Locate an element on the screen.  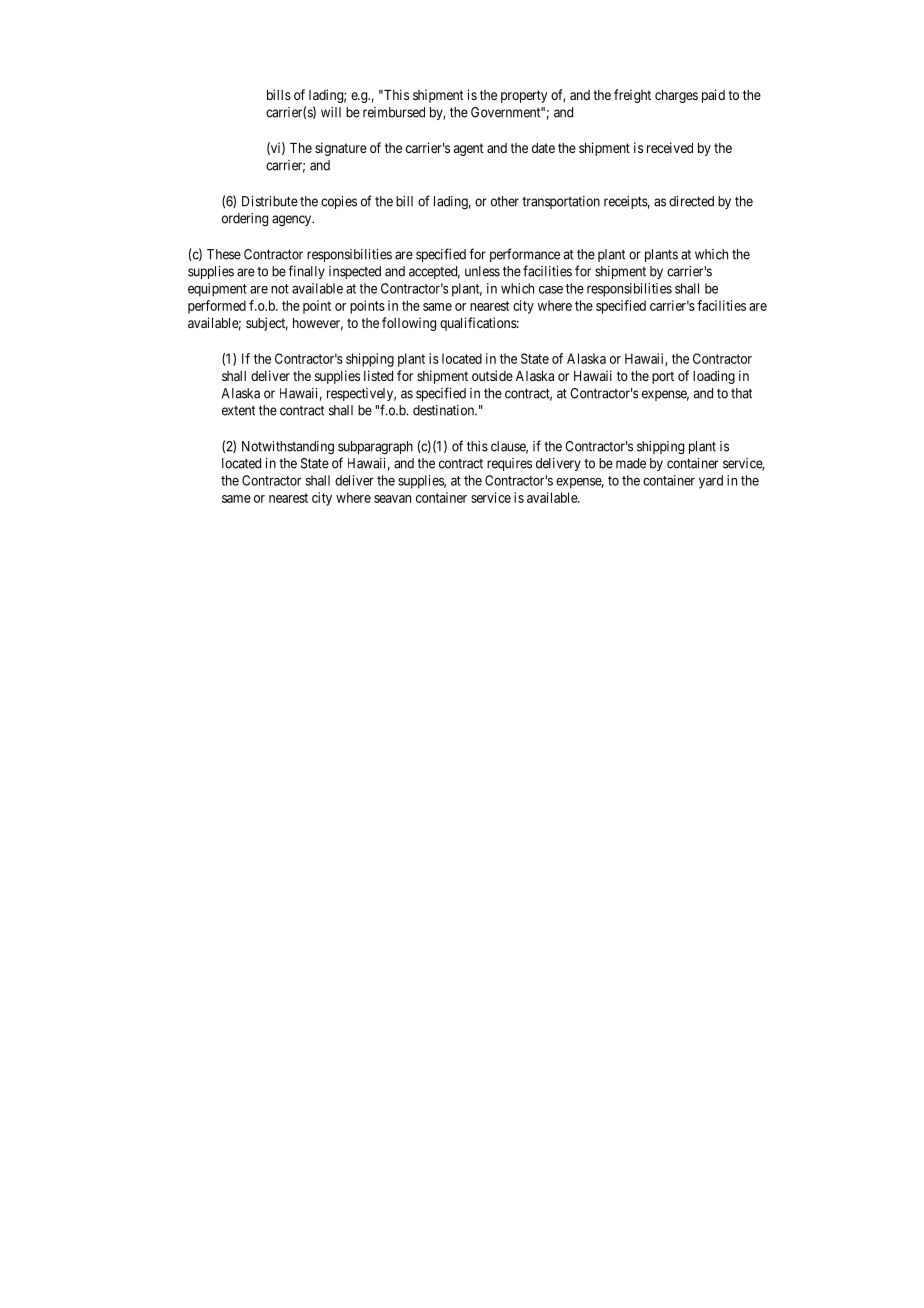
Notwithstanding is located at coordinates (288, 447).
